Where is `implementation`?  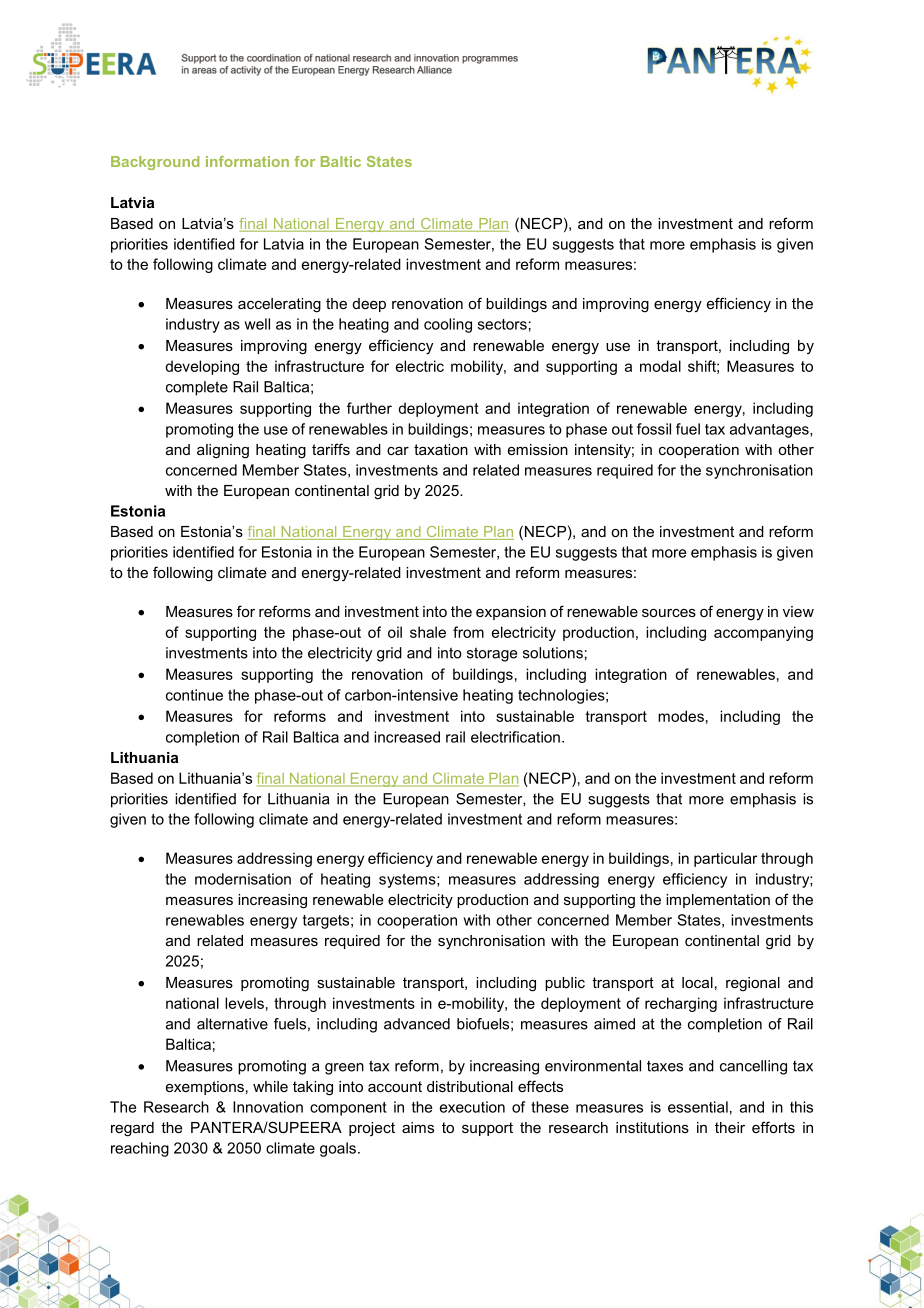 implementation is located at coordinates (718, 901).
